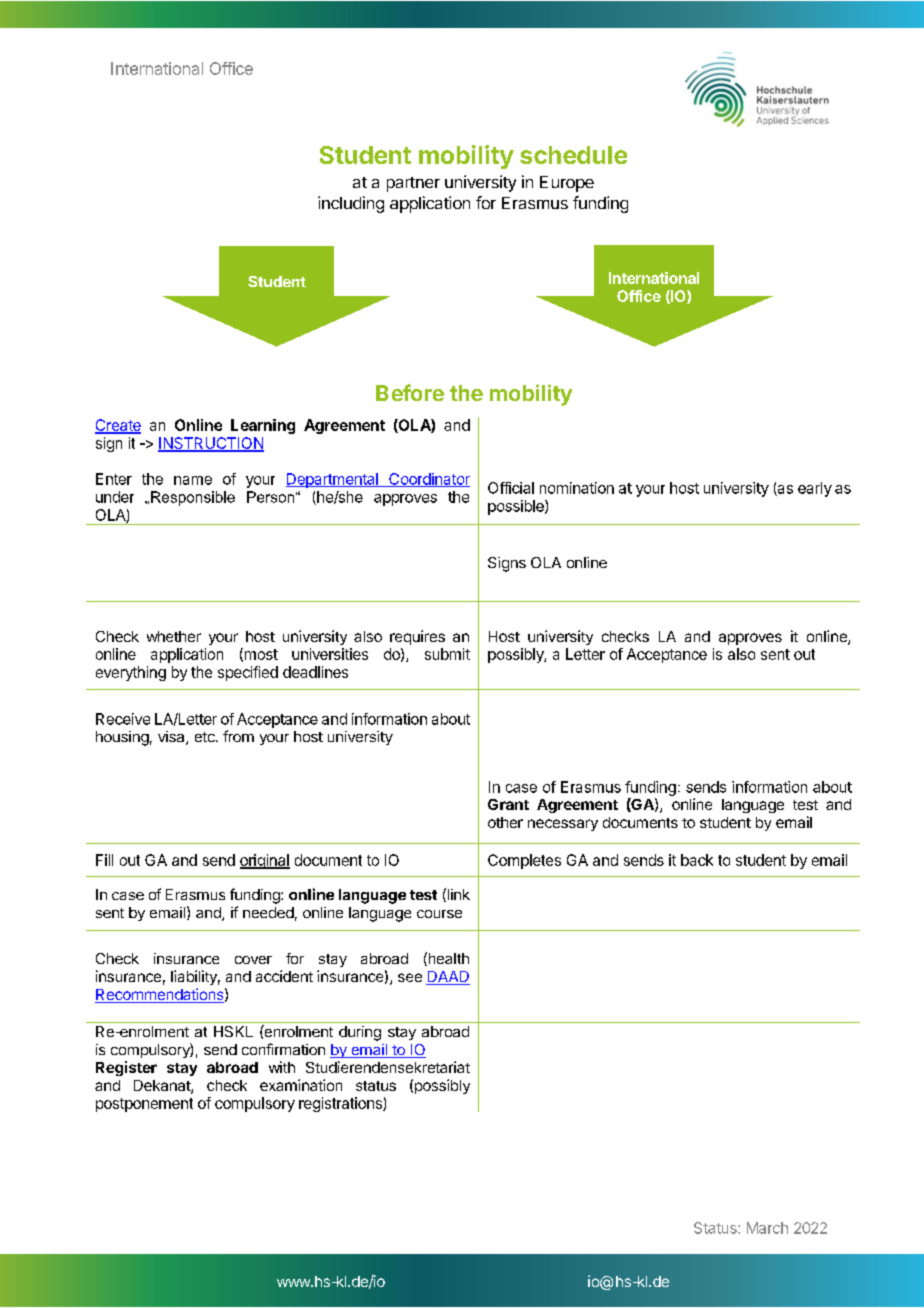 This screenshot has width=924, height=1308. Describe the element at coordinates (524, 861) in the screenshot. I see `Completes` at that location.
